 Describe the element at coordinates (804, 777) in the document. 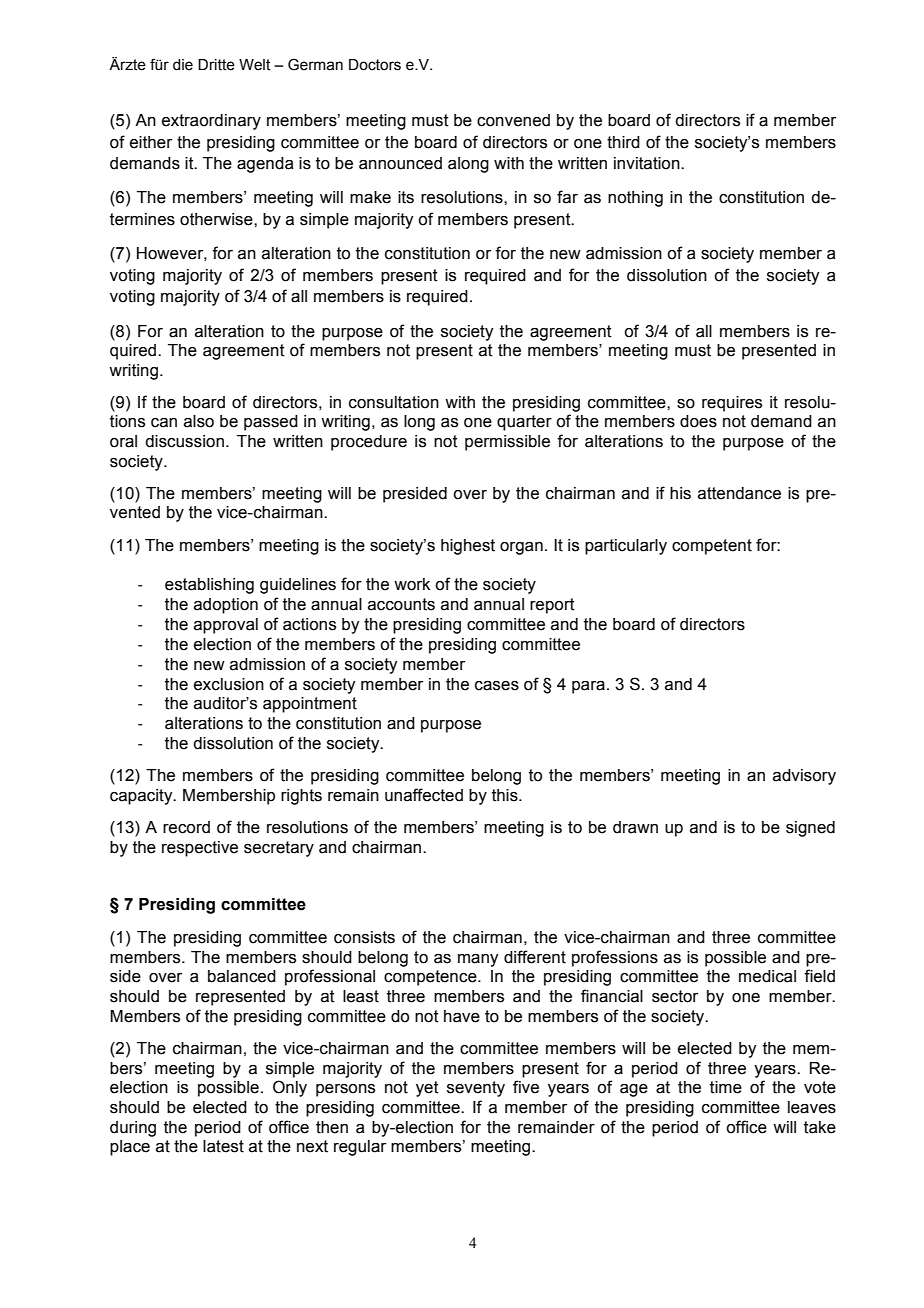

I see `advisory` at that location.
